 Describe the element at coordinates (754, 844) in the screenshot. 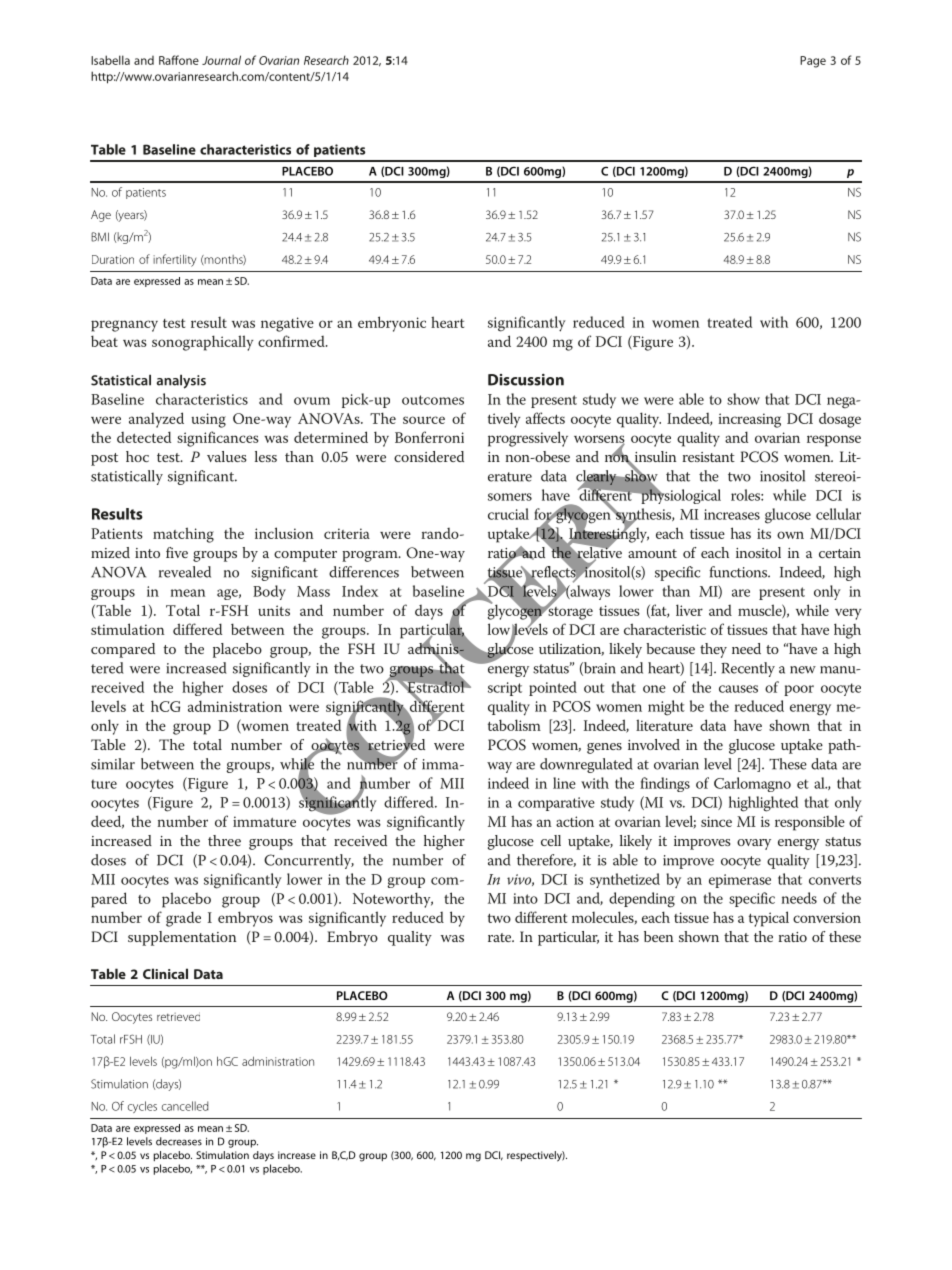

I see `ovary` at that location.
